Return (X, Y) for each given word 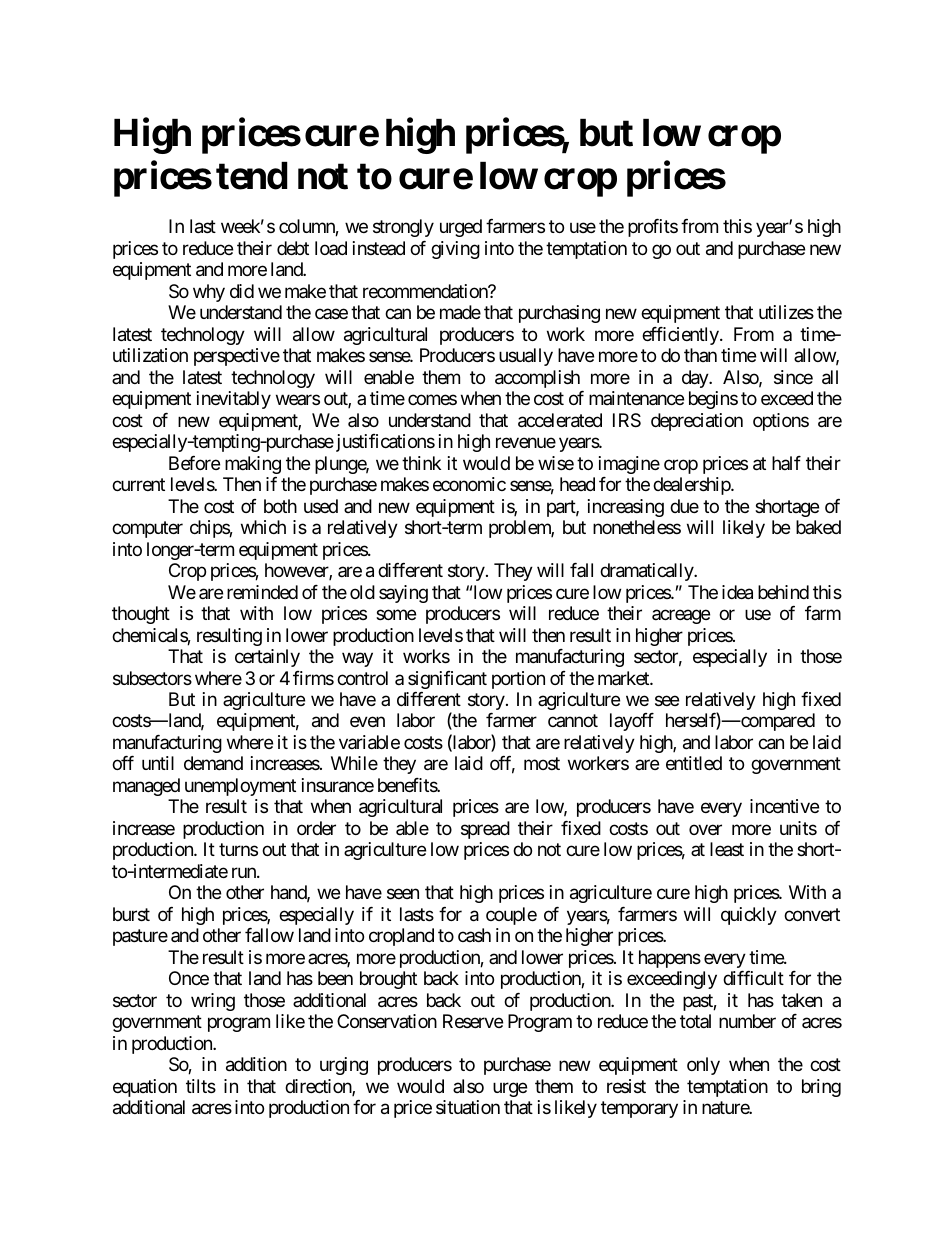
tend (252, 176)
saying (403, 594)
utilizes (786, 312)
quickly (749, 916)
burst (131, 914)
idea (737, 592)
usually (526, 357)
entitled (694, 763)
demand (213, 763)
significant (447, 680)
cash (474, 935)
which (263, 527)
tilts (201, 1086)
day (696, 379)
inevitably (234, 400)
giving (455, 250)
